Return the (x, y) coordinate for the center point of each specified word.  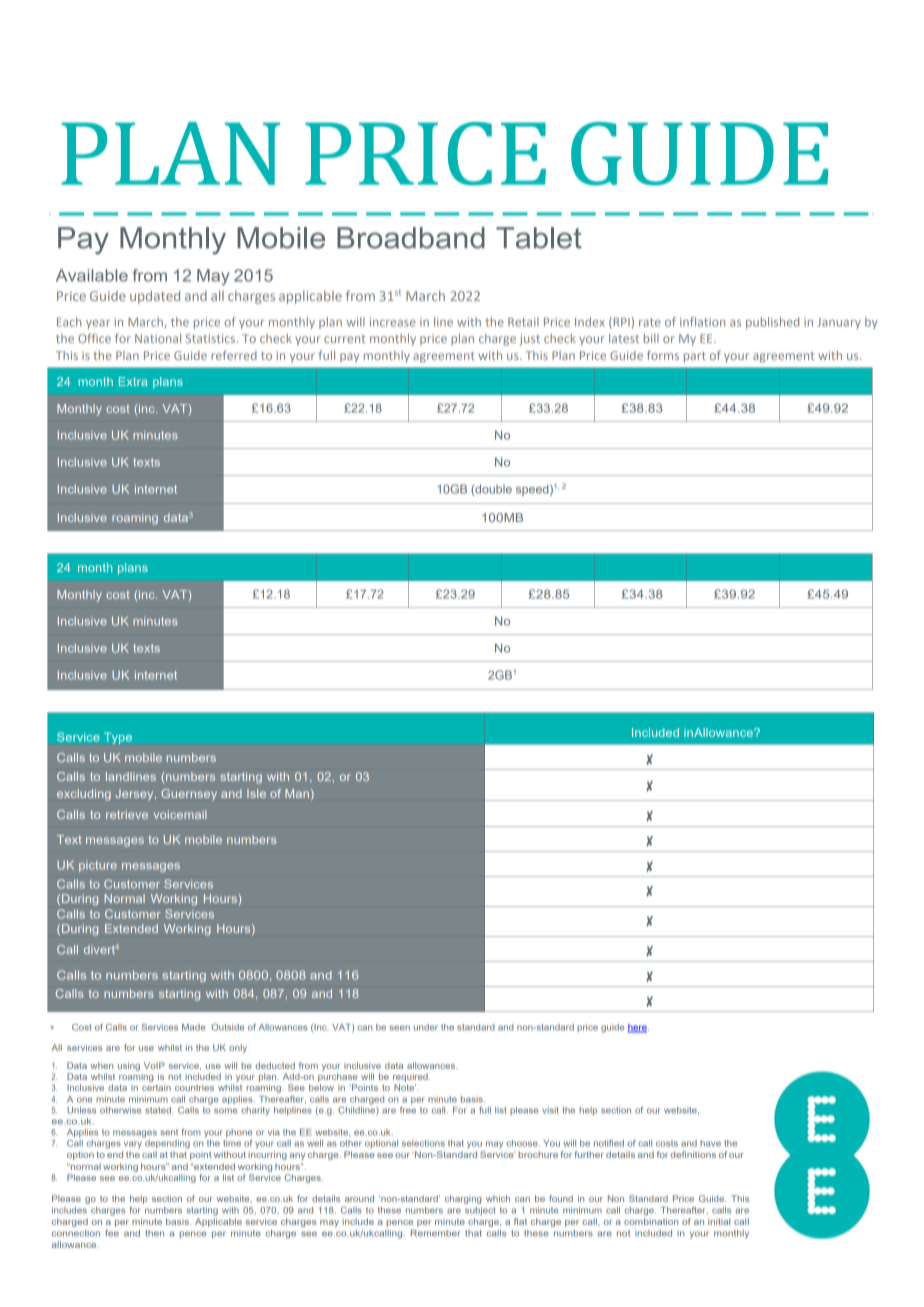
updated (155, 297)
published (772, 323)
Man (297, 793)
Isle (256, 793)
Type (118, 738)
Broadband (411, 238)
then (154, 1233)
